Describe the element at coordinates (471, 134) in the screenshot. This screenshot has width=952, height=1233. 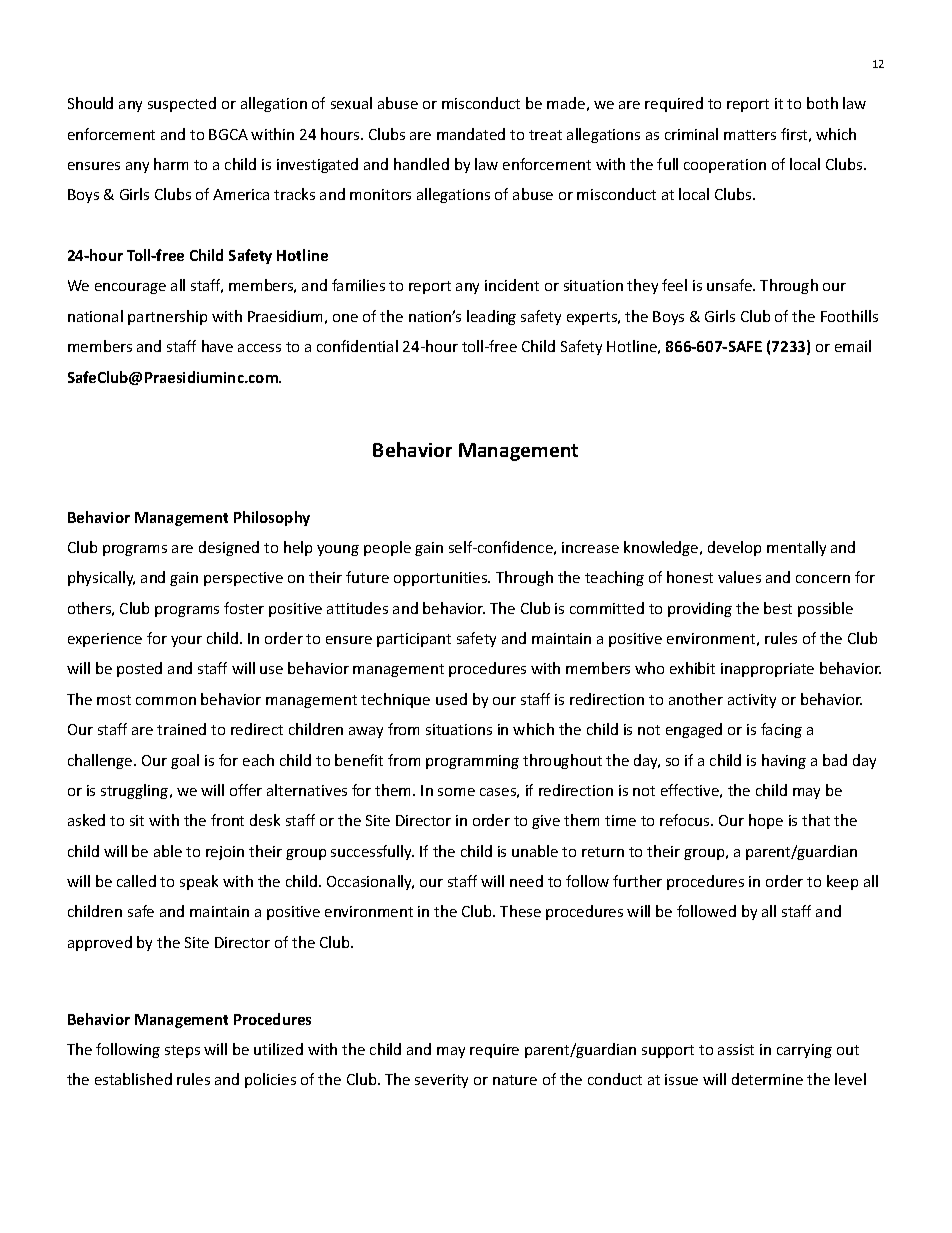
I see `mandated` at that location.
